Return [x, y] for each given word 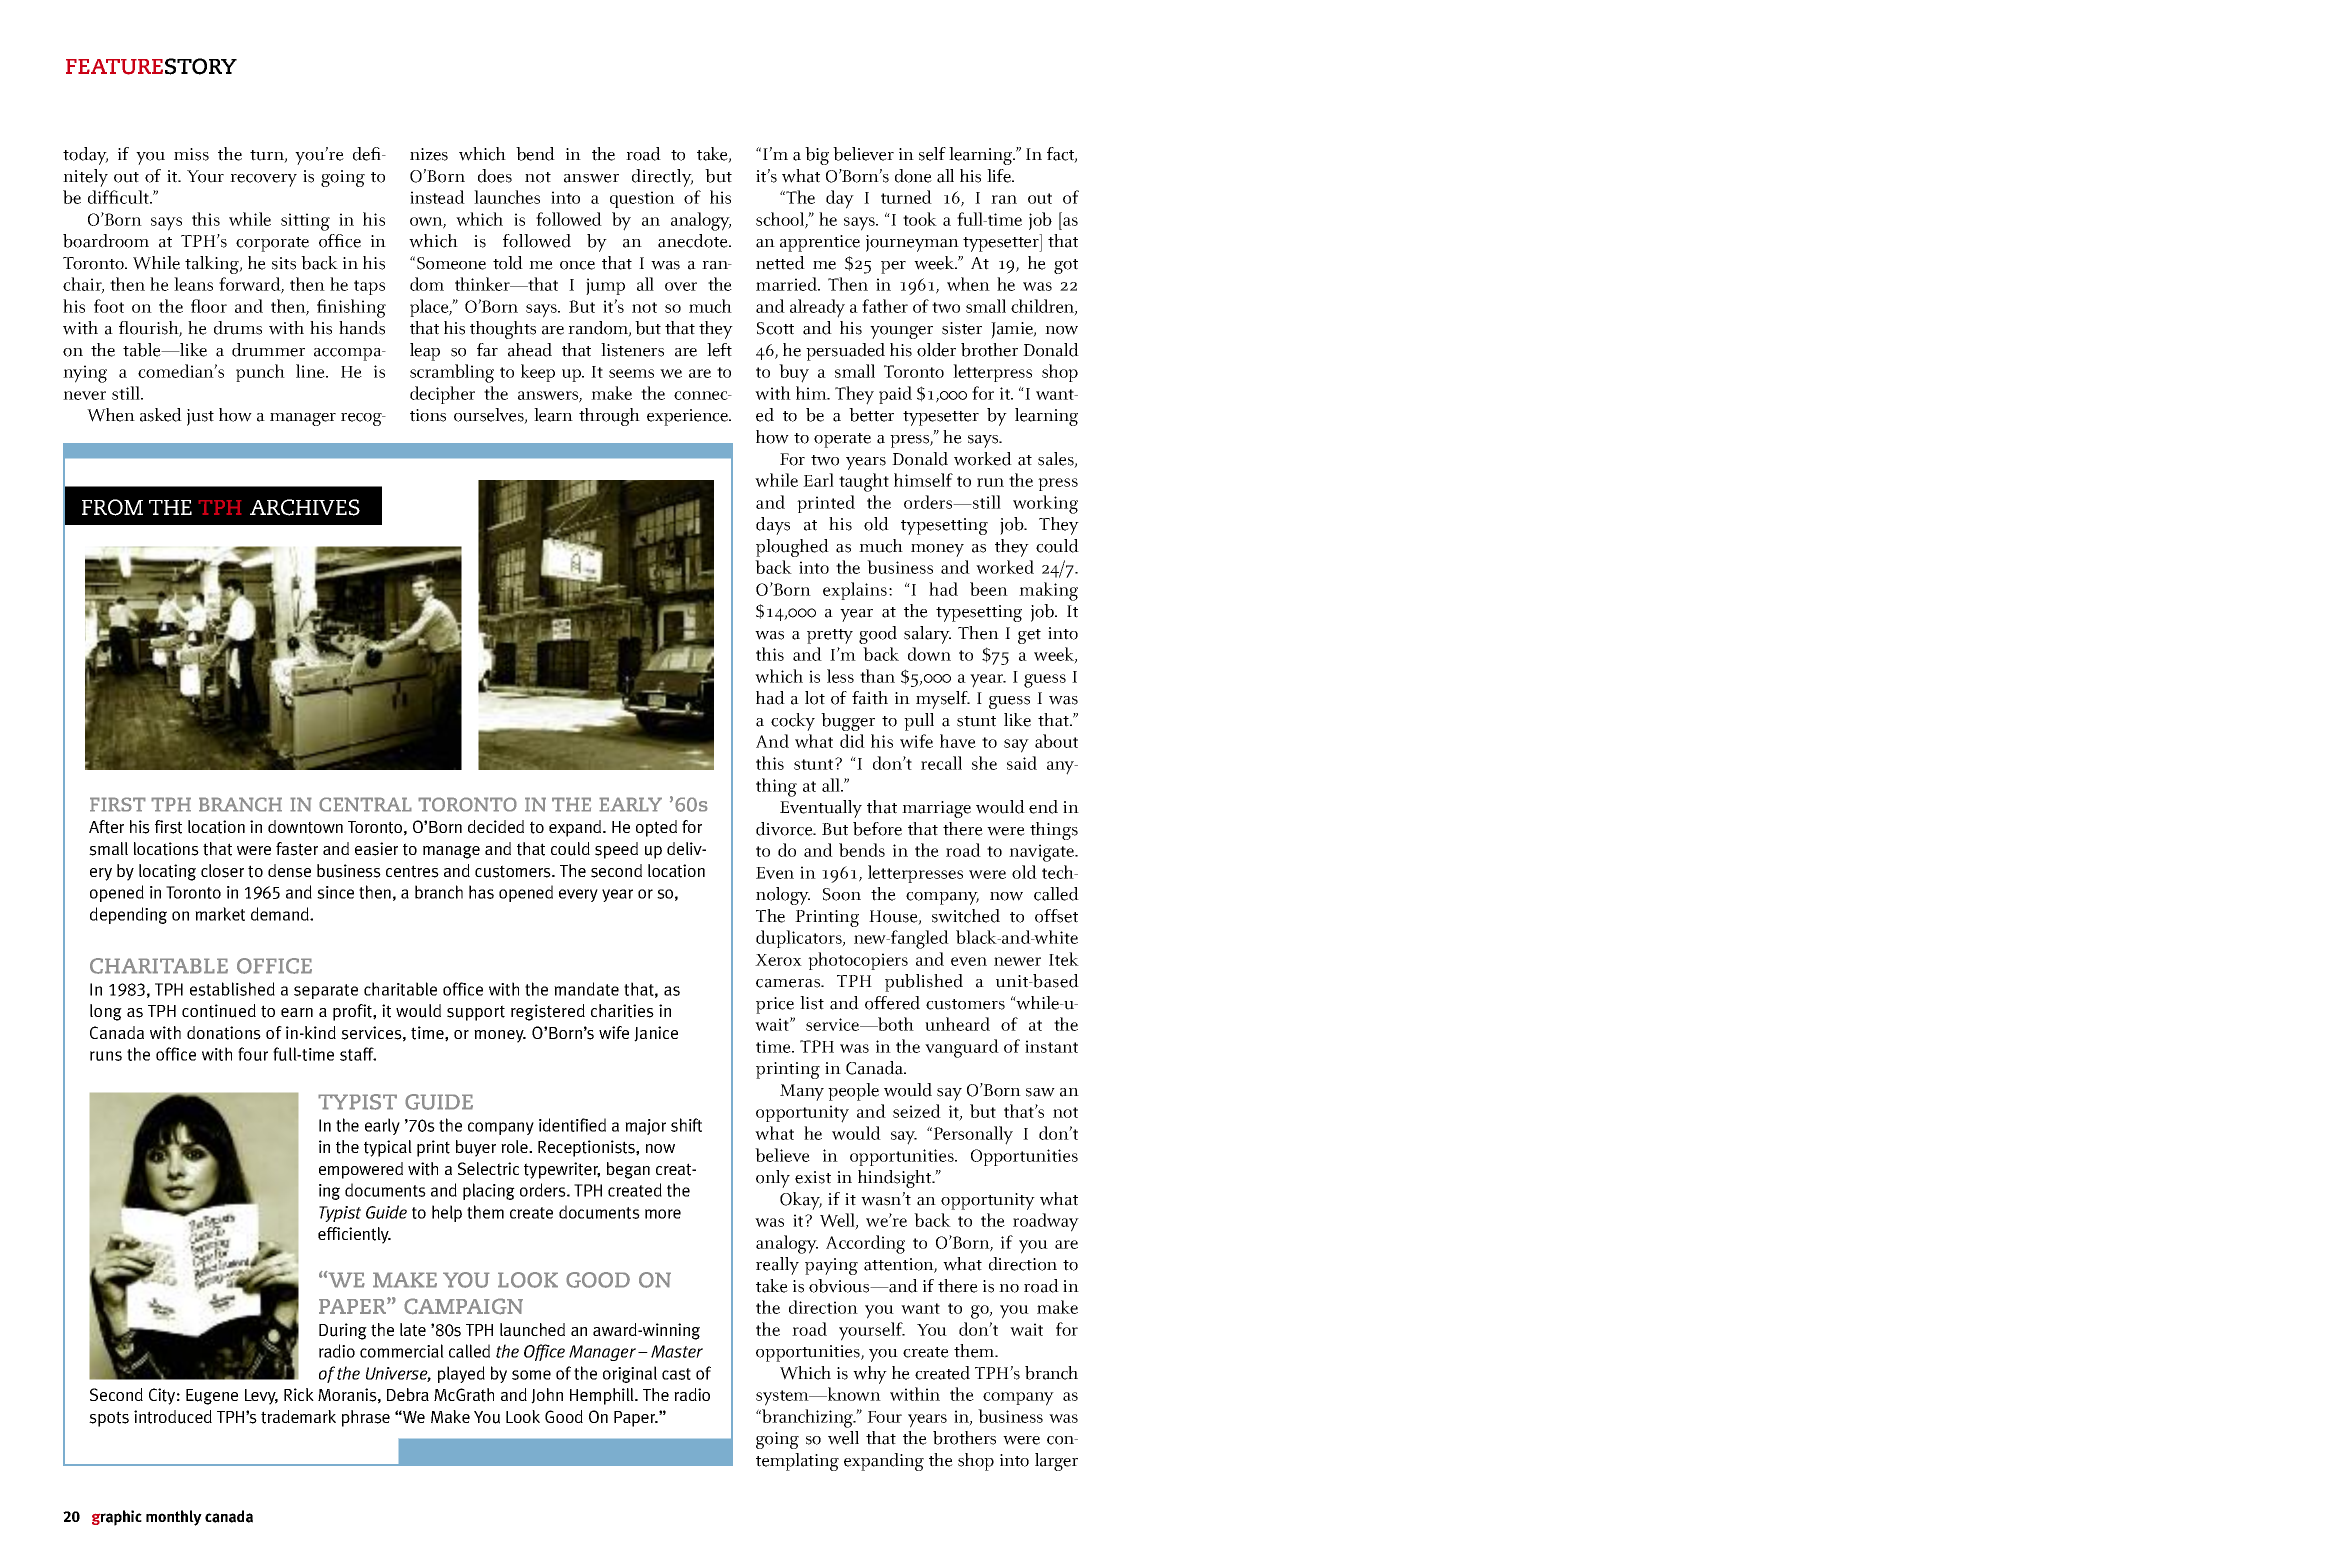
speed [616, 850]
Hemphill [603, 1396]
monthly [174, 1518]
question [642, 199]
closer [222, 871]
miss [191, 154]
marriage [936, 809]
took [920, 219]
